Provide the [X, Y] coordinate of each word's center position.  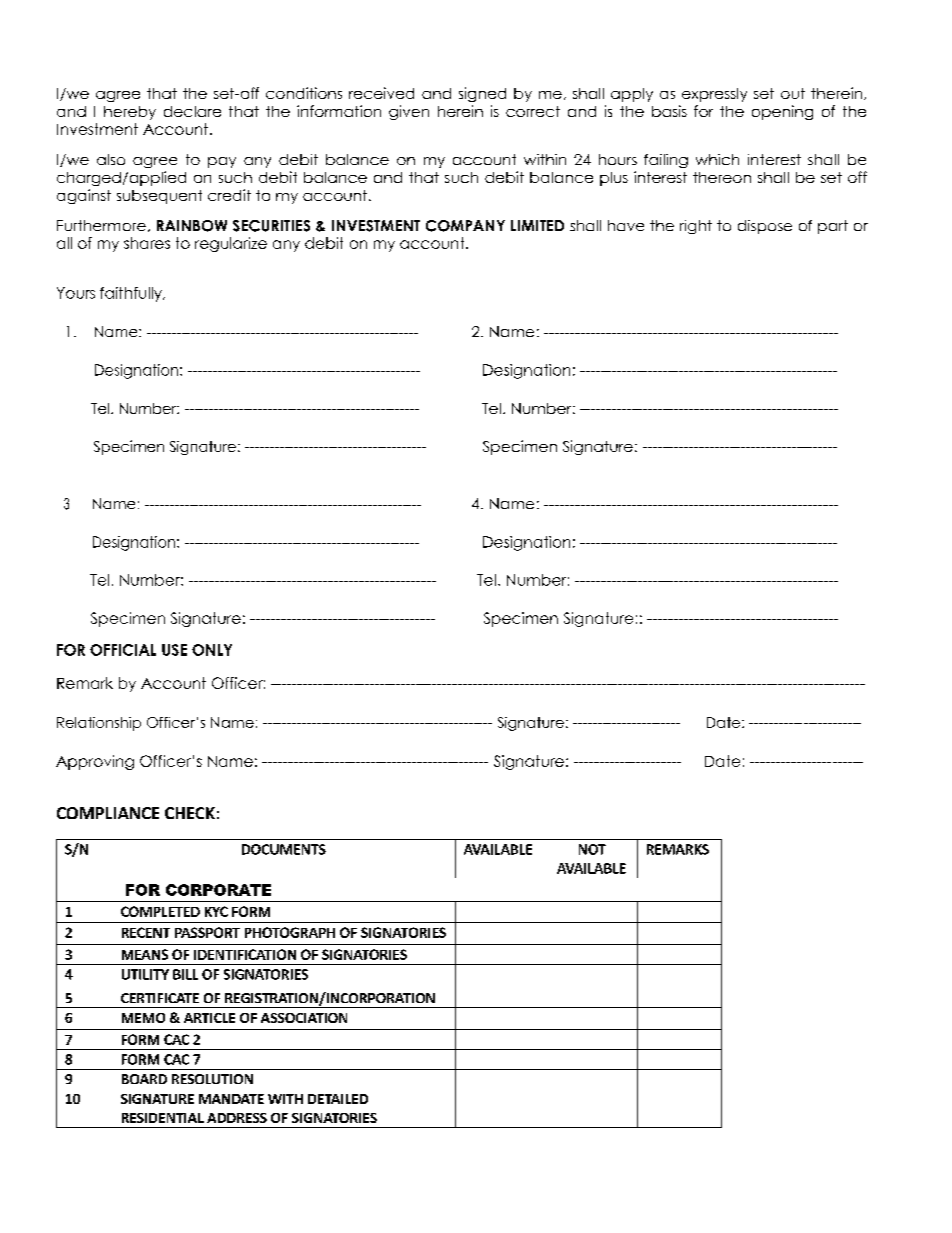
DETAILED [338, 1099]
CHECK [190, 813]
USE [174, 650]
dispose [765, 227]
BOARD [144, 1079]
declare [192, 111]
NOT [592, 849]
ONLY [212, 650]
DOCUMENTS [284, 849]
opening [782, 112]
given [409, 112]
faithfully [132, 294]
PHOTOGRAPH [290, 932]
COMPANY [465, 226]
